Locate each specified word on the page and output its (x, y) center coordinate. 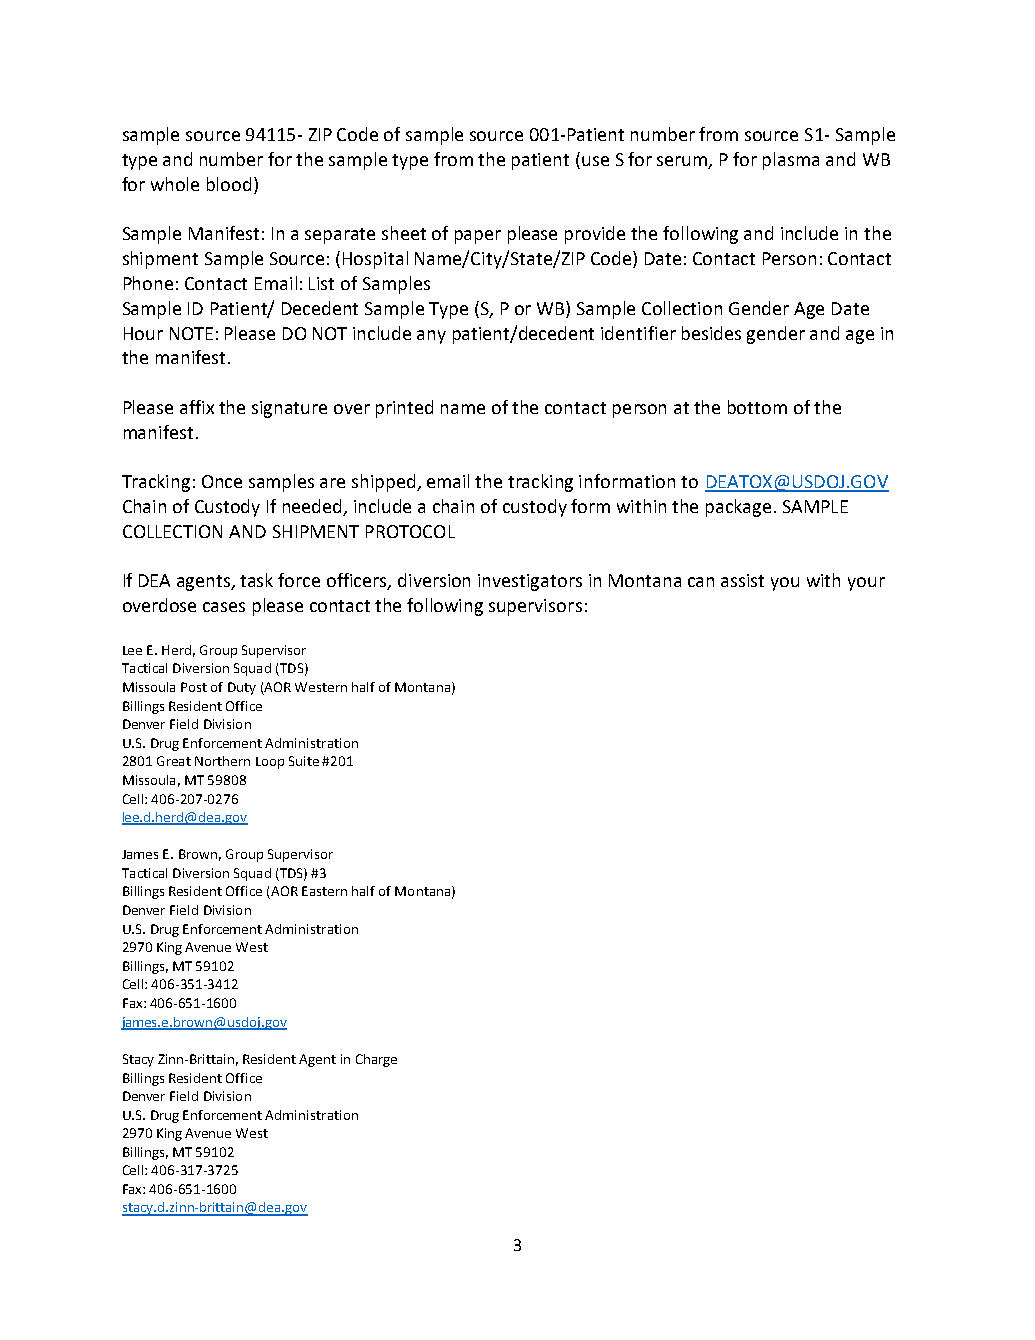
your (866, 584)
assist (742, 580)
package (738, 508)
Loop (270, 763)
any (431, 337)
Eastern (324, 891)
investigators (530, 582)
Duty (242, 688)
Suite (304, 761)
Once (222, 481)
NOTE (191, 333)
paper (478, 237)
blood (229, 184)
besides (711, 333)
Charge (376, 1060)
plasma (791, 161)
